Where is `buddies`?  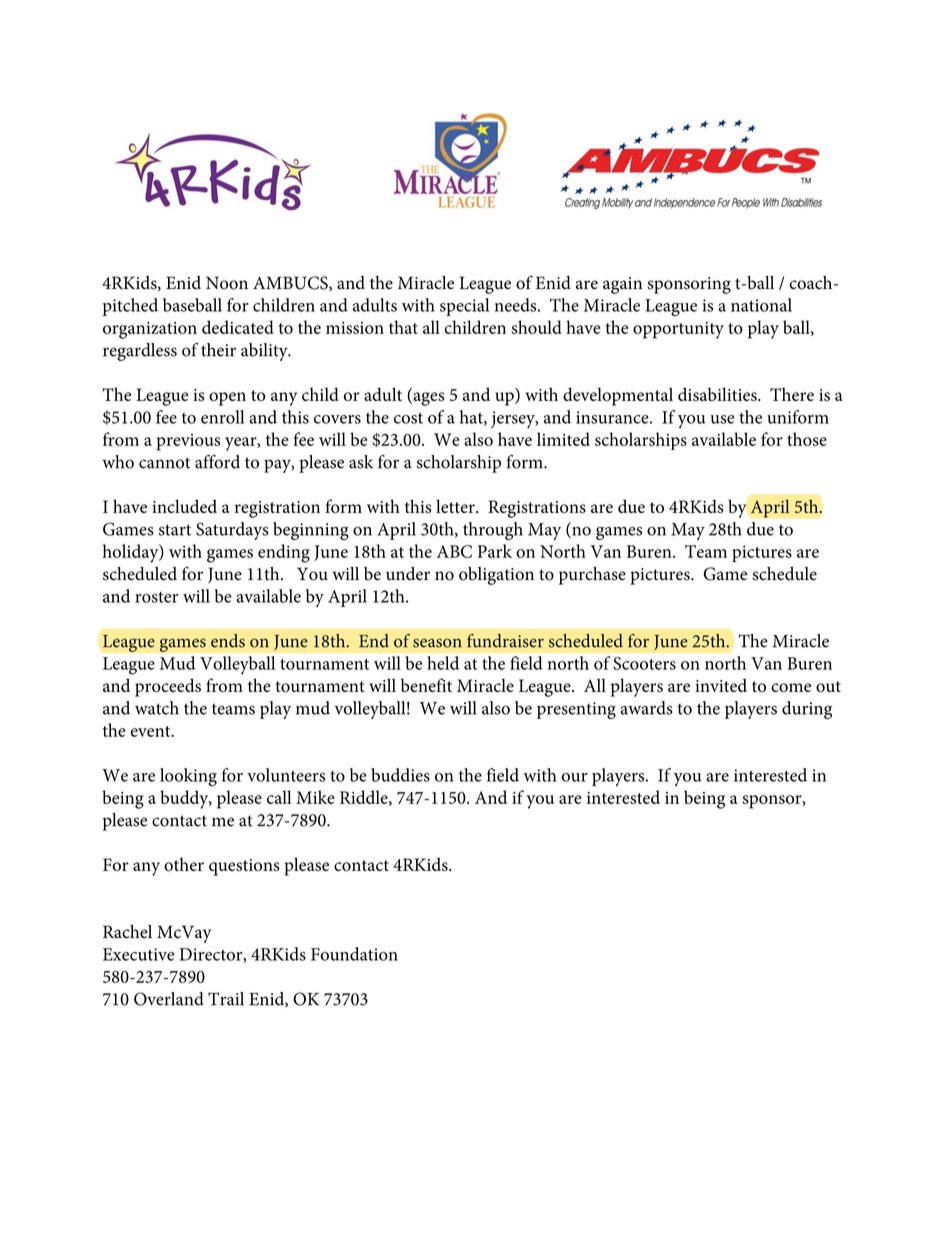 buddies is located at coordinates (400, 775).
